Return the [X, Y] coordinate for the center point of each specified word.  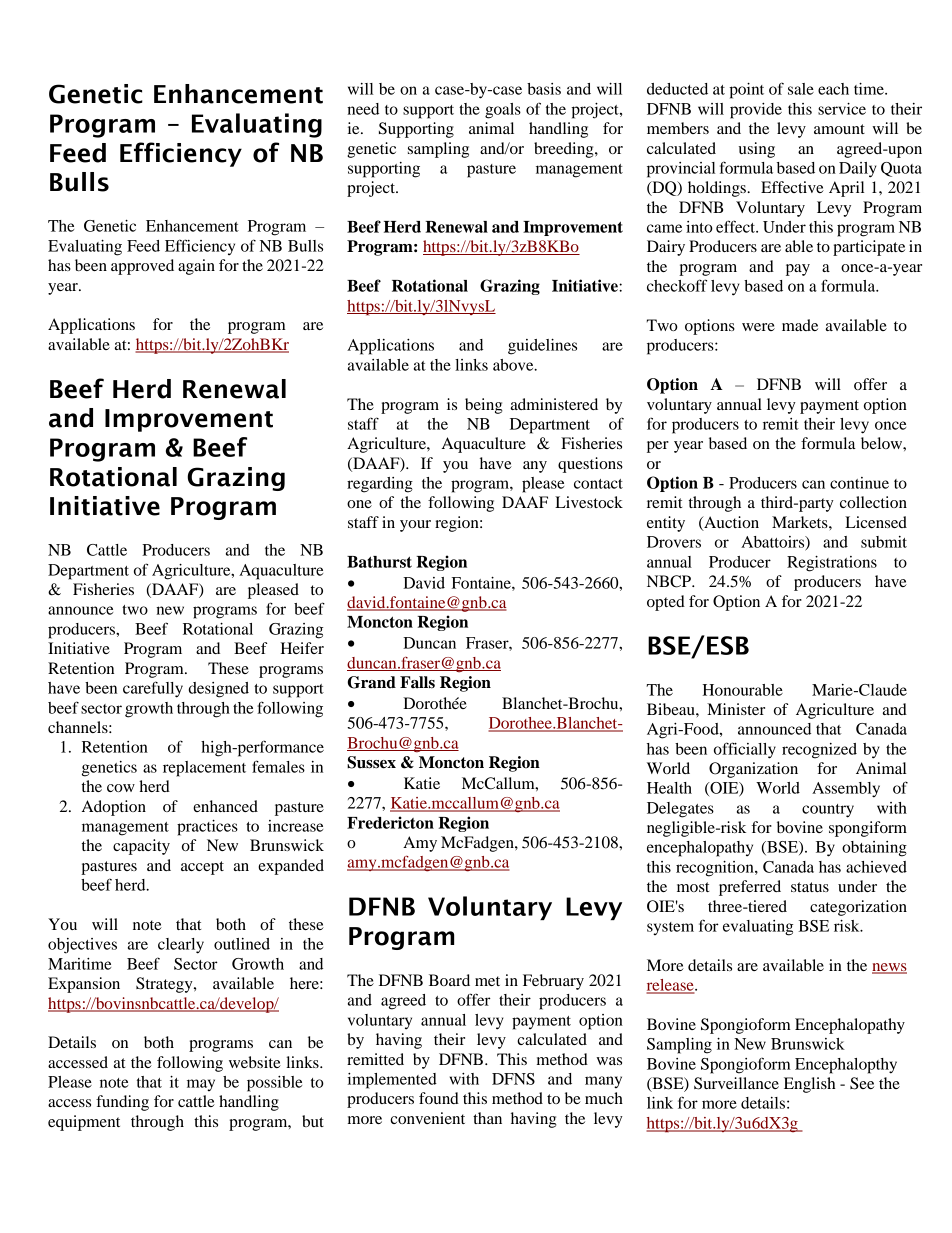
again [196, 267]
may [201, 1085]
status [810, 887]
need [363, 109]
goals [503, 111]
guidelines [542, 347]
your [415, 526]
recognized [819, 751]
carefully [153, 689]
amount [839, 129]
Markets [801, 522]
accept [202, 868]
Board [449, 980]
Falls [417, 682]
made [800, 325]
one [359, 504]
